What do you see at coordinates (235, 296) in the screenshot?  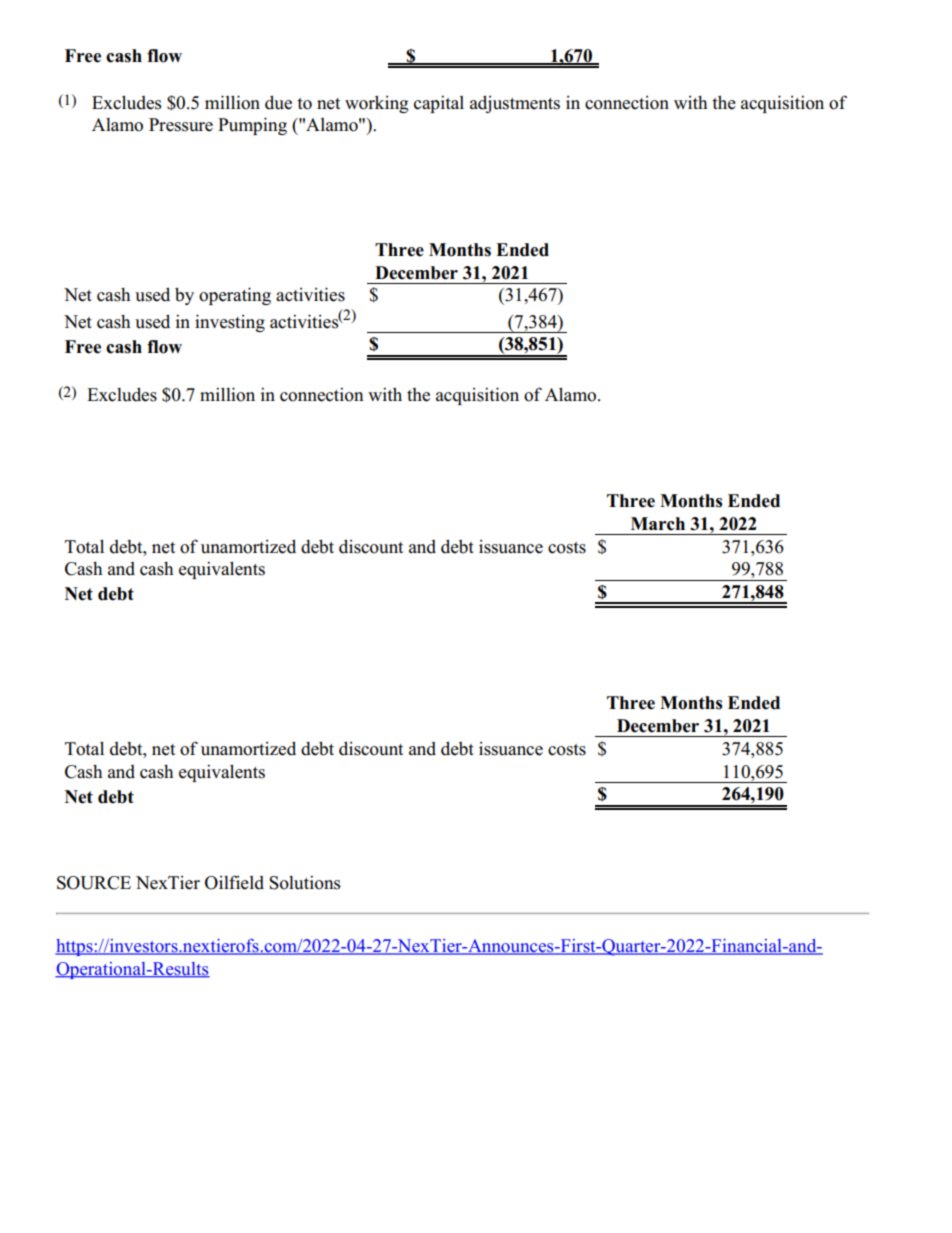 I see `operating` at bounding box center [235, 296].
